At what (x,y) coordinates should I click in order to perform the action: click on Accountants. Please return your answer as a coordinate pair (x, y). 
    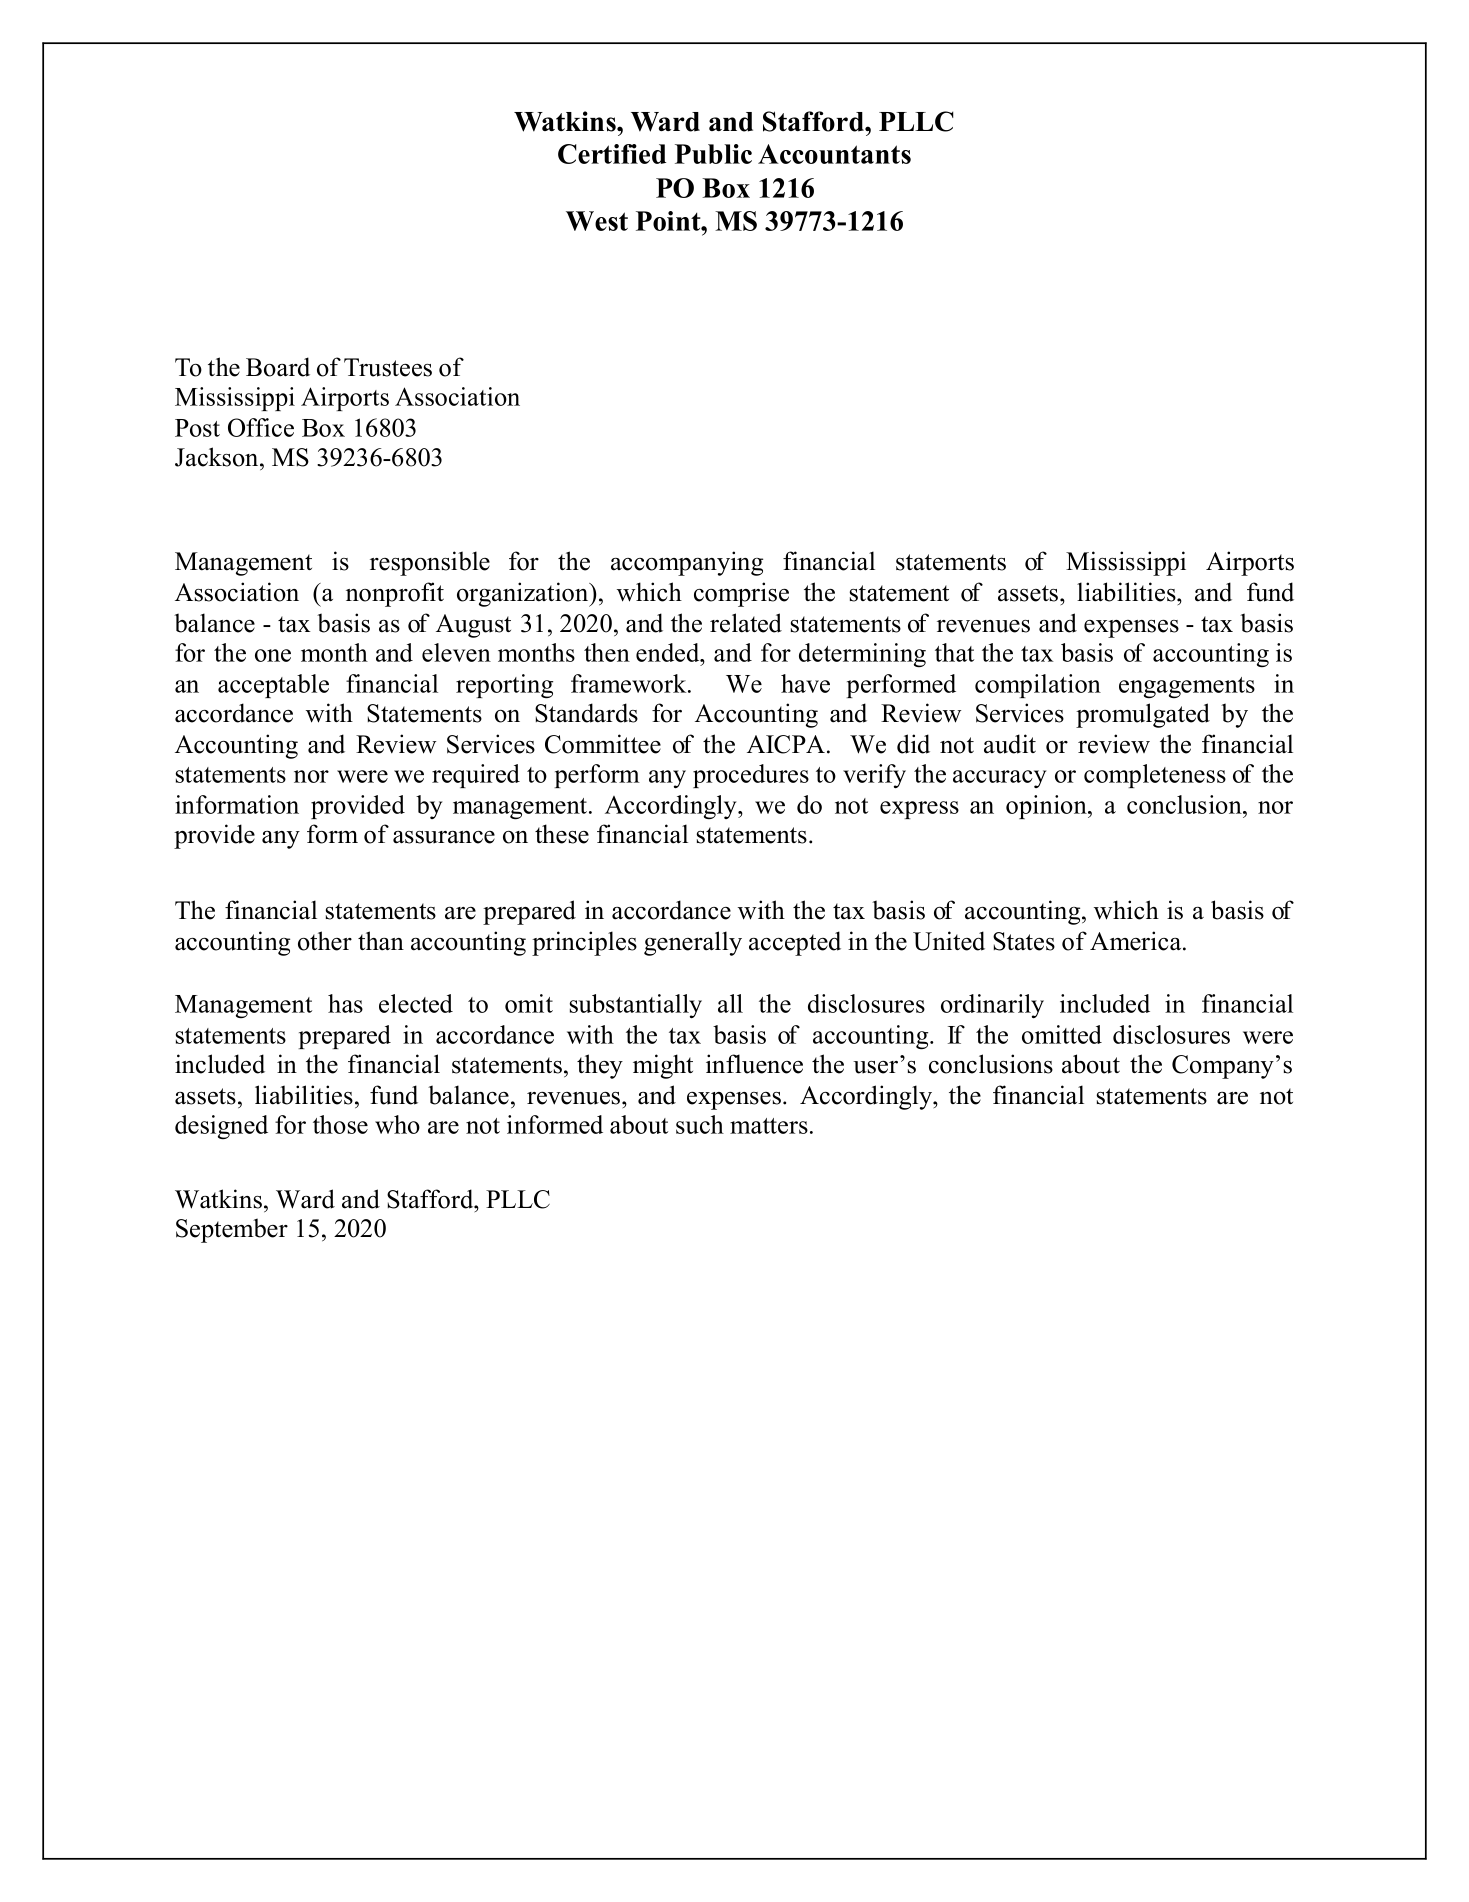
    Looking at the image, I should click on (834, 154).
